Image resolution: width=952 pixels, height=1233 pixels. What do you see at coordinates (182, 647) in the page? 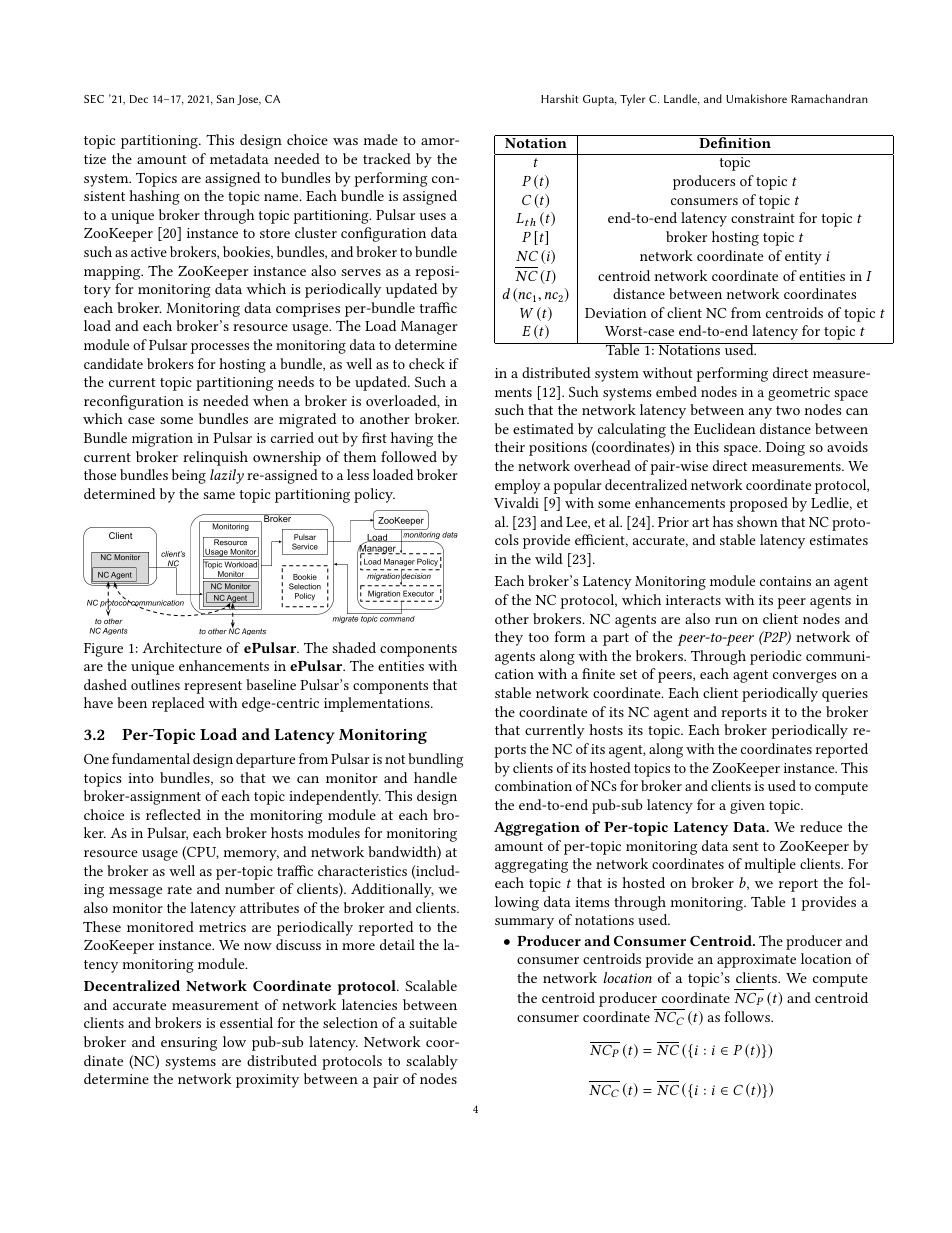
I see `Architecture` at bounding box center [182, 647].
